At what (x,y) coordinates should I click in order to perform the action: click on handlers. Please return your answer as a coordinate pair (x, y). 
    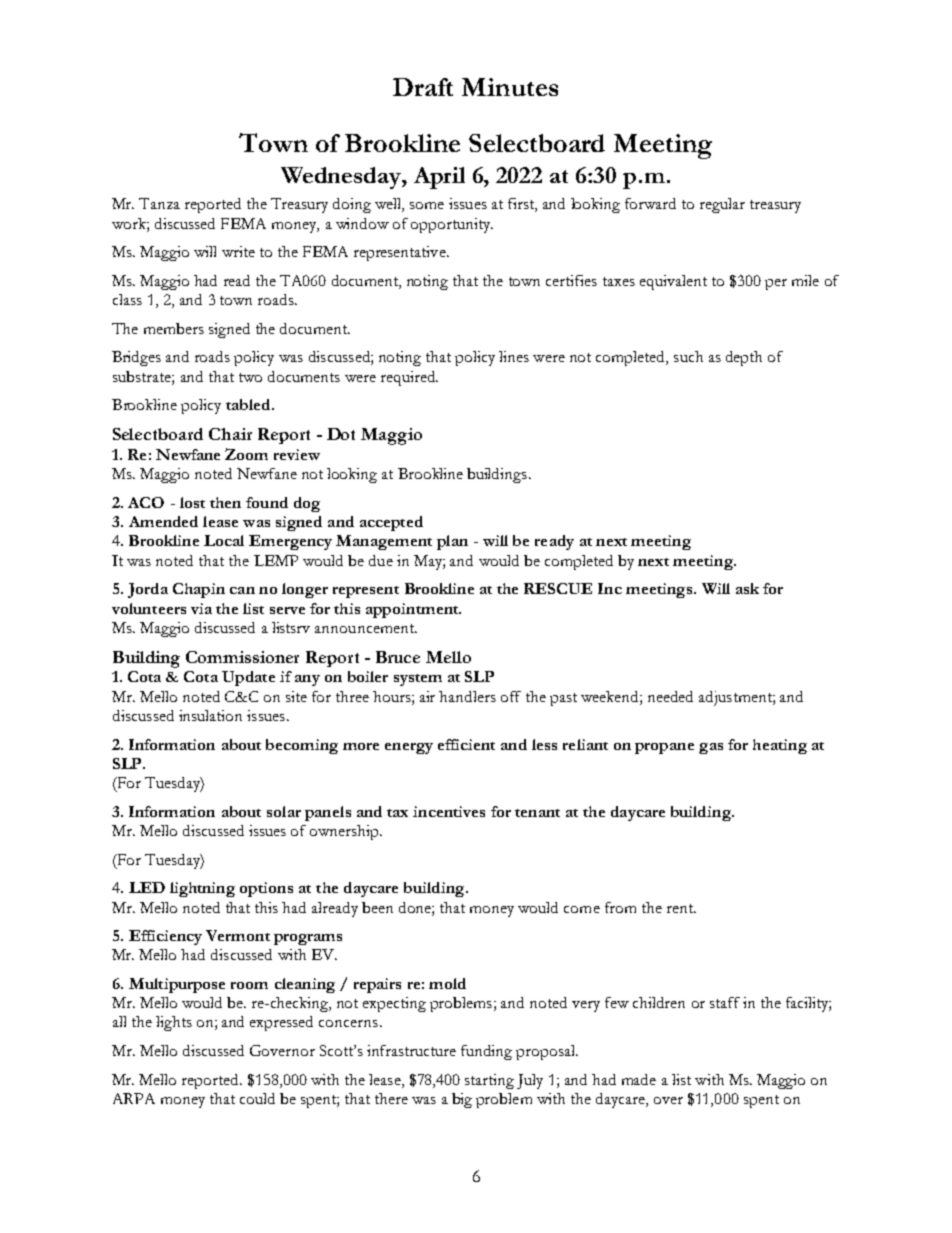
    Looking at the image, I should click on (467, 696).
